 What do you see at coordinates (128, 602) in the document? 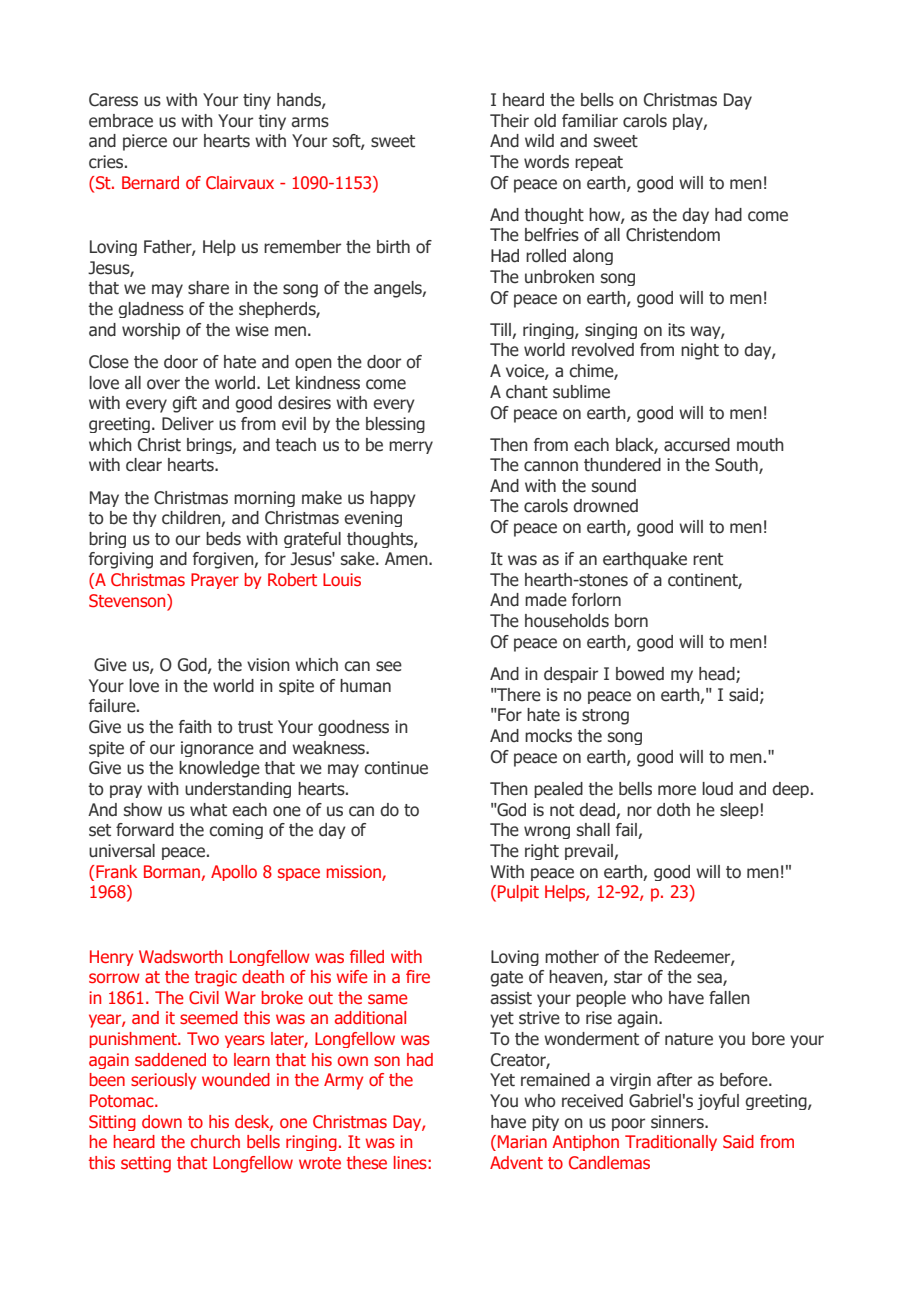
I see `Stevenson` at bounding box center [128, 602].
